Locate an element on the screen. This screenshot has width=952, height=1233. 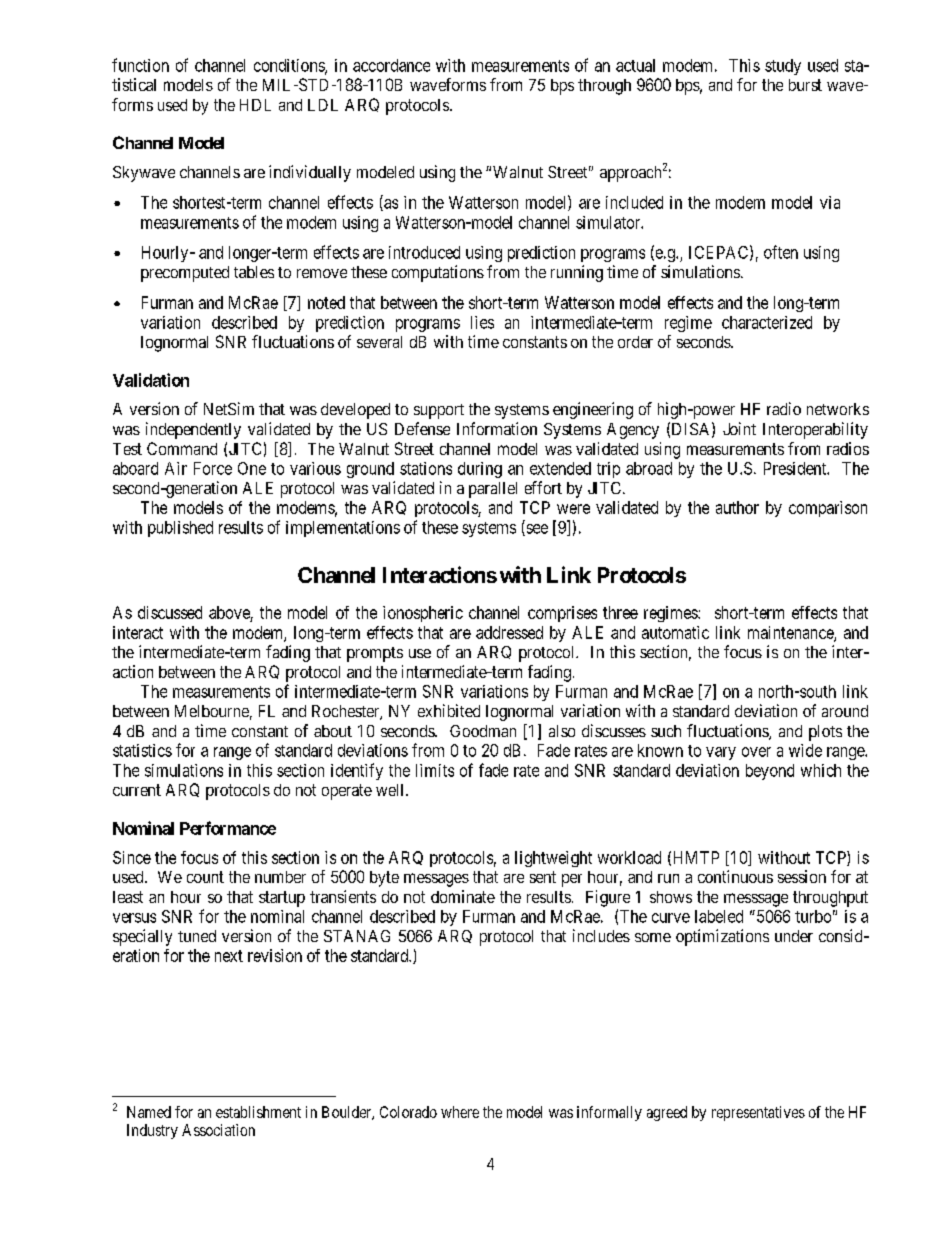
where is located at coordinates (460, 1112).
